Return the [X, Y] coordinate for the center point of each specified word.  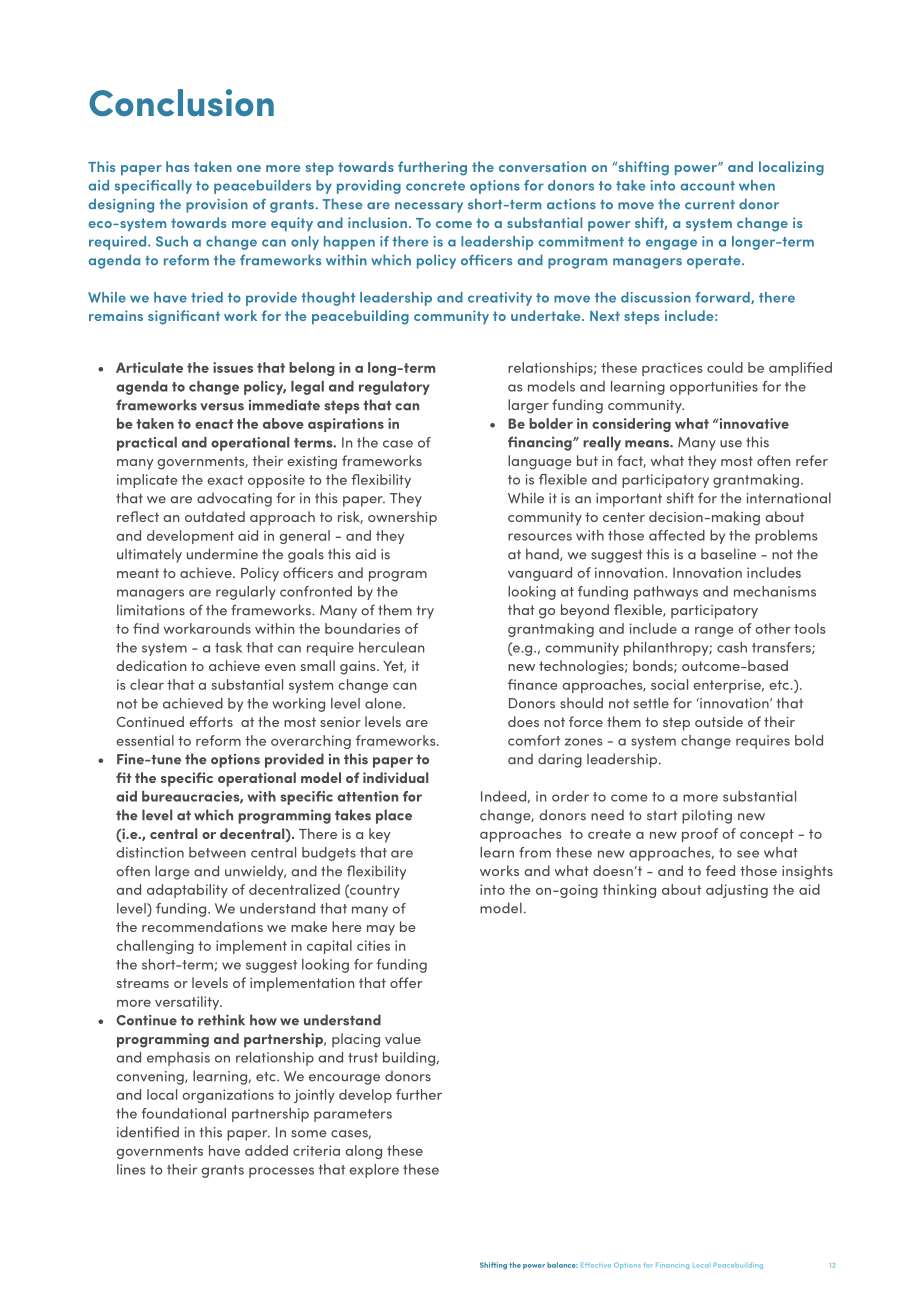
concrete [435, 186]
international [789, 498]
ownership [402, 518]
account [708, 186]
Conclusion [181, 103]
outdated [215, 516]
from [535, 852]
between [217, 852]
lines [131, 1169]
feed [720, 870]
